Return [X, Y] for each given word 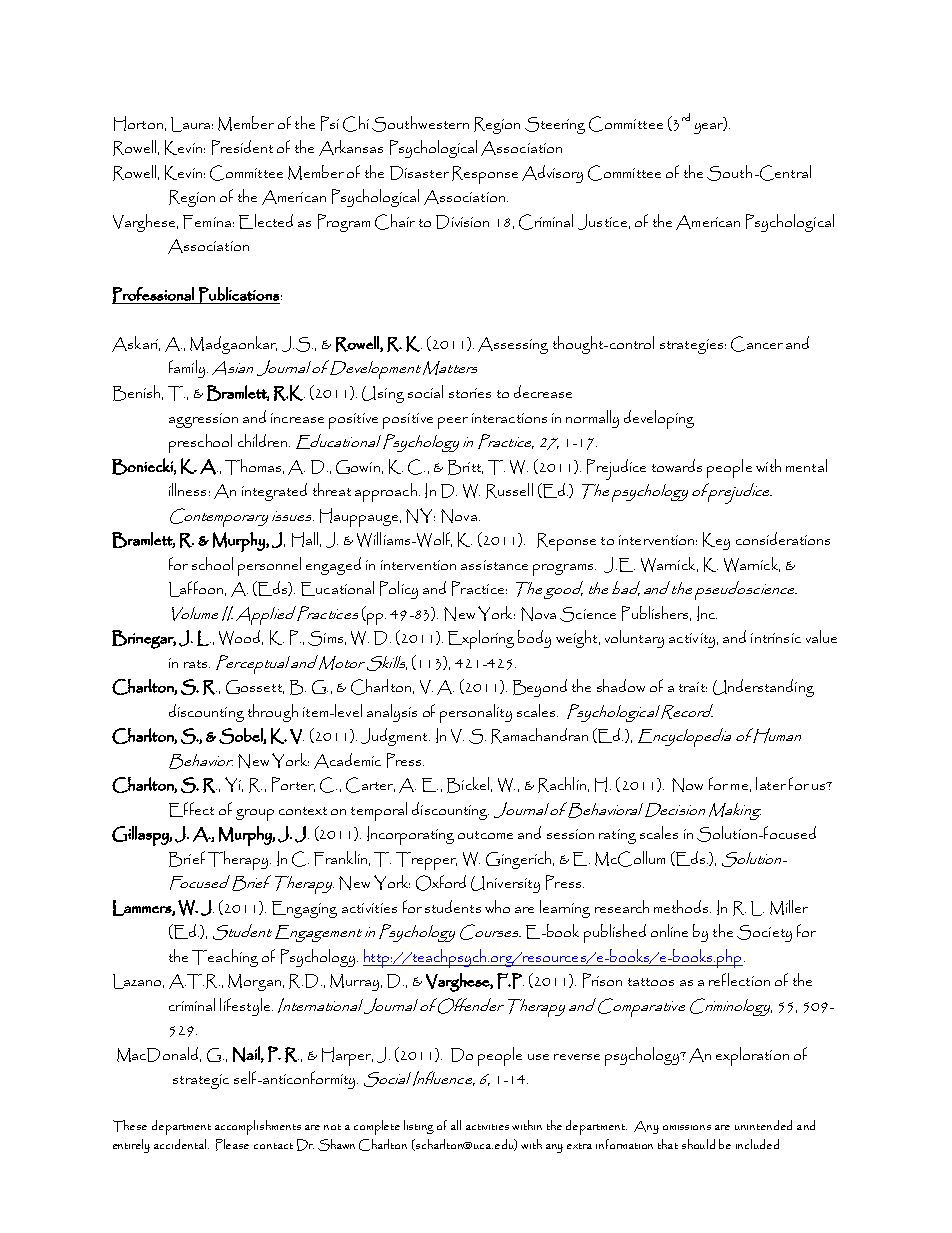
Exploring [481, 639]
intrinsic [776, 638]
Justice [602, 222]
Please [232, 1145]
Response [485, 175]
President [242, 147]
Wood [241, 637]
